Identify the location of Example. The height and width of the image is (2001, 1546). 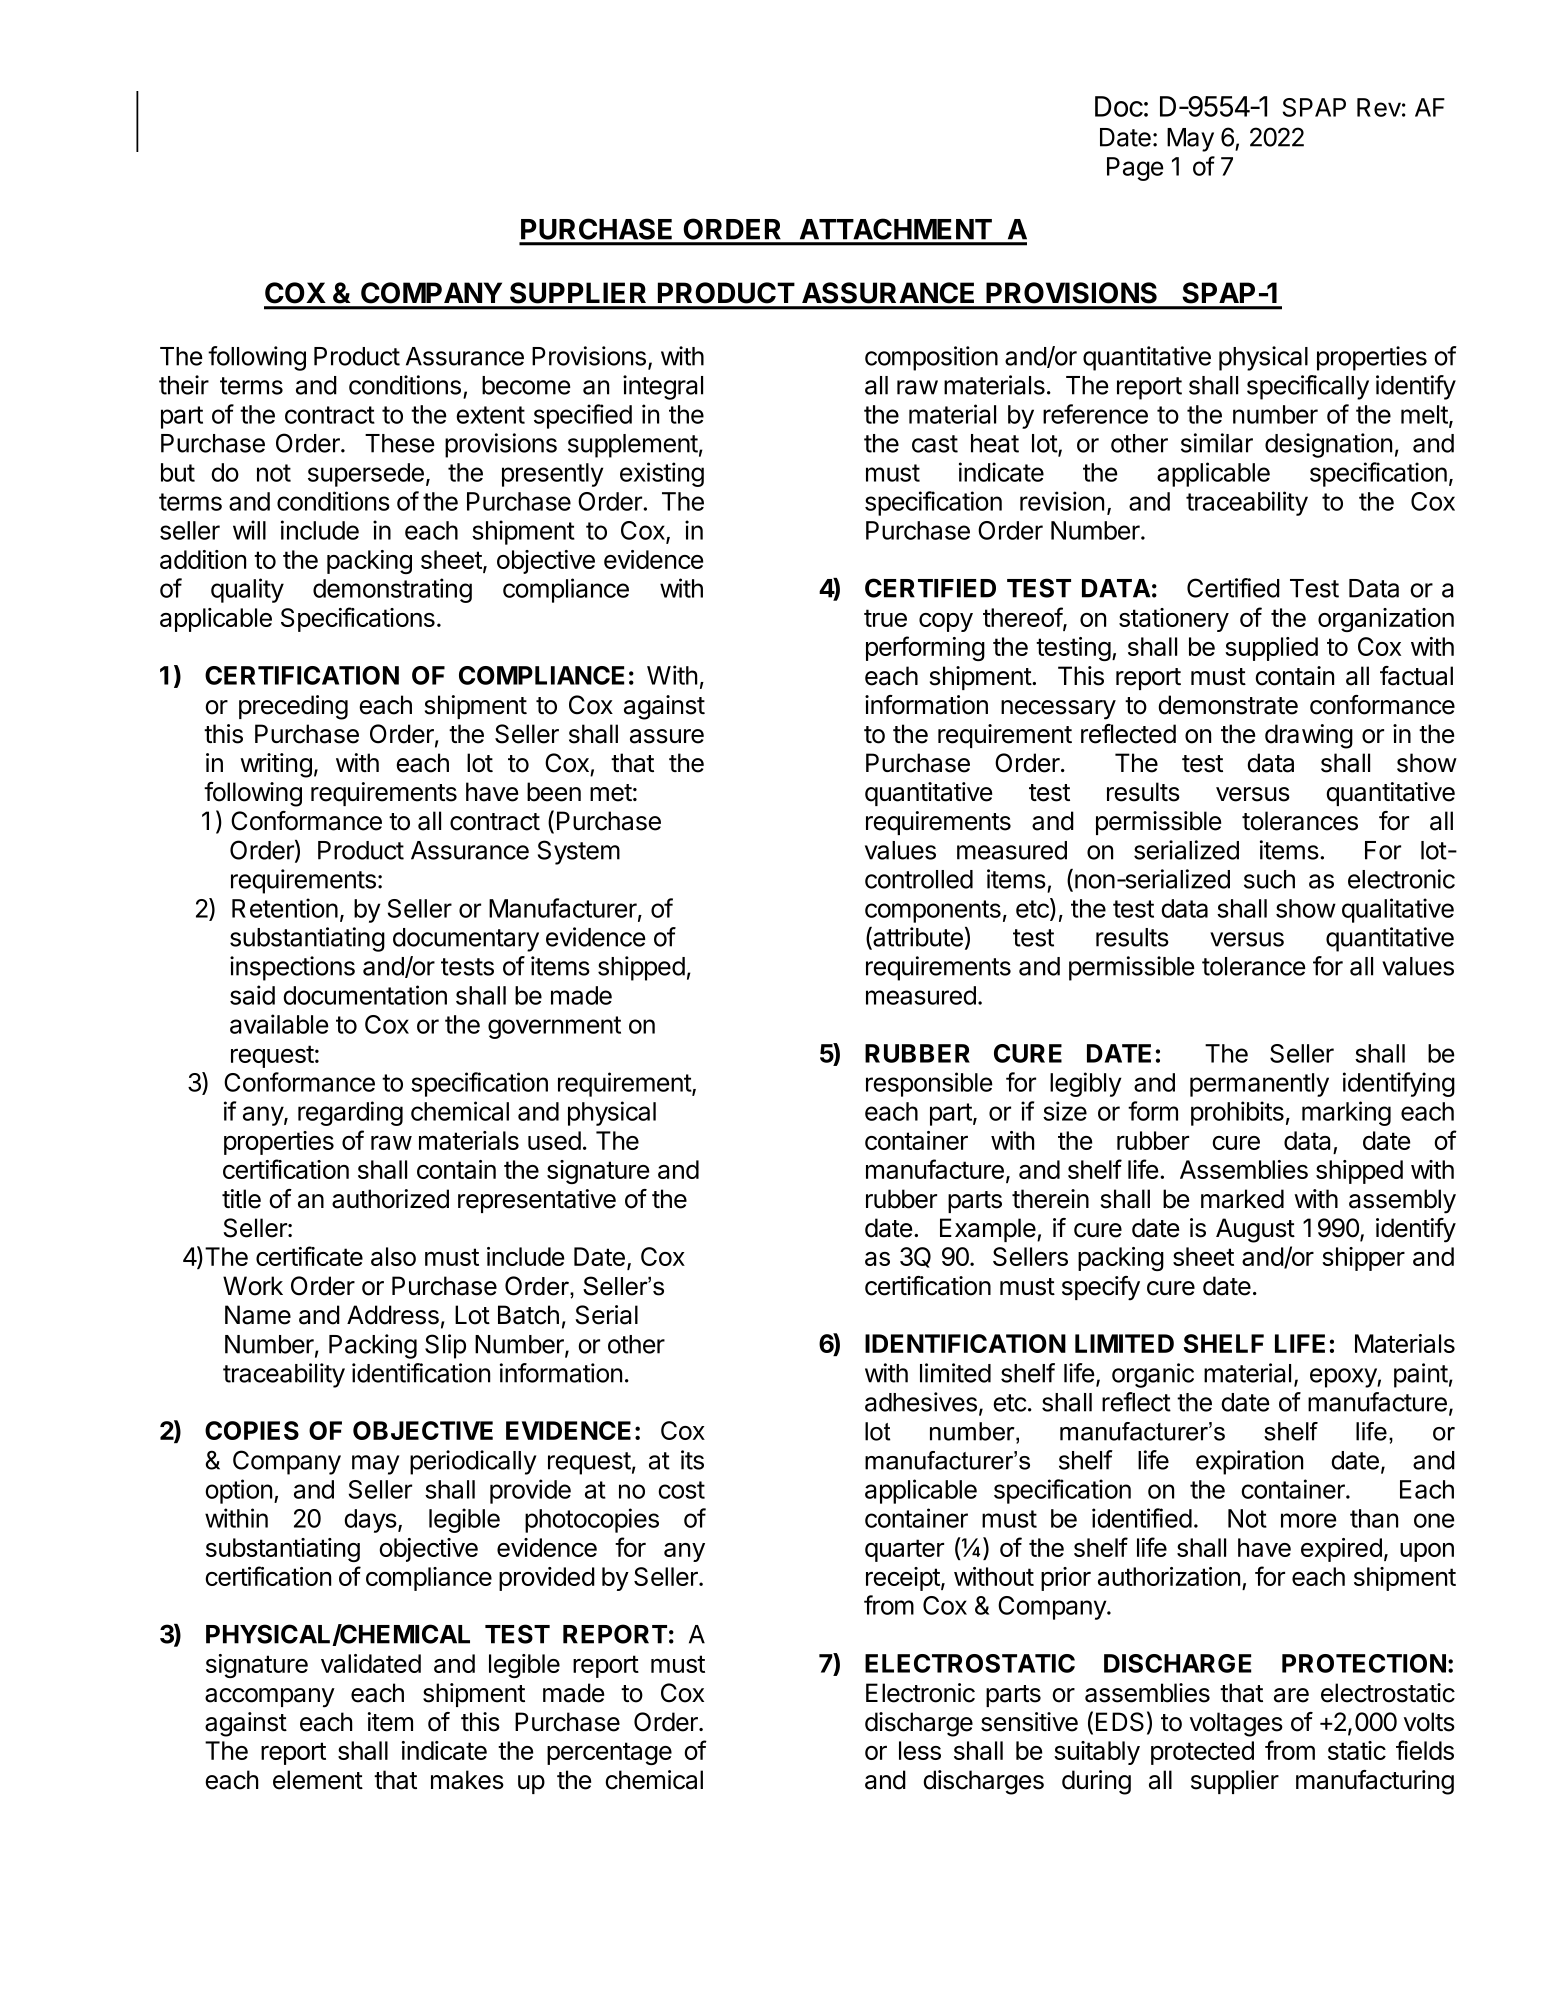
(988, 1230).
